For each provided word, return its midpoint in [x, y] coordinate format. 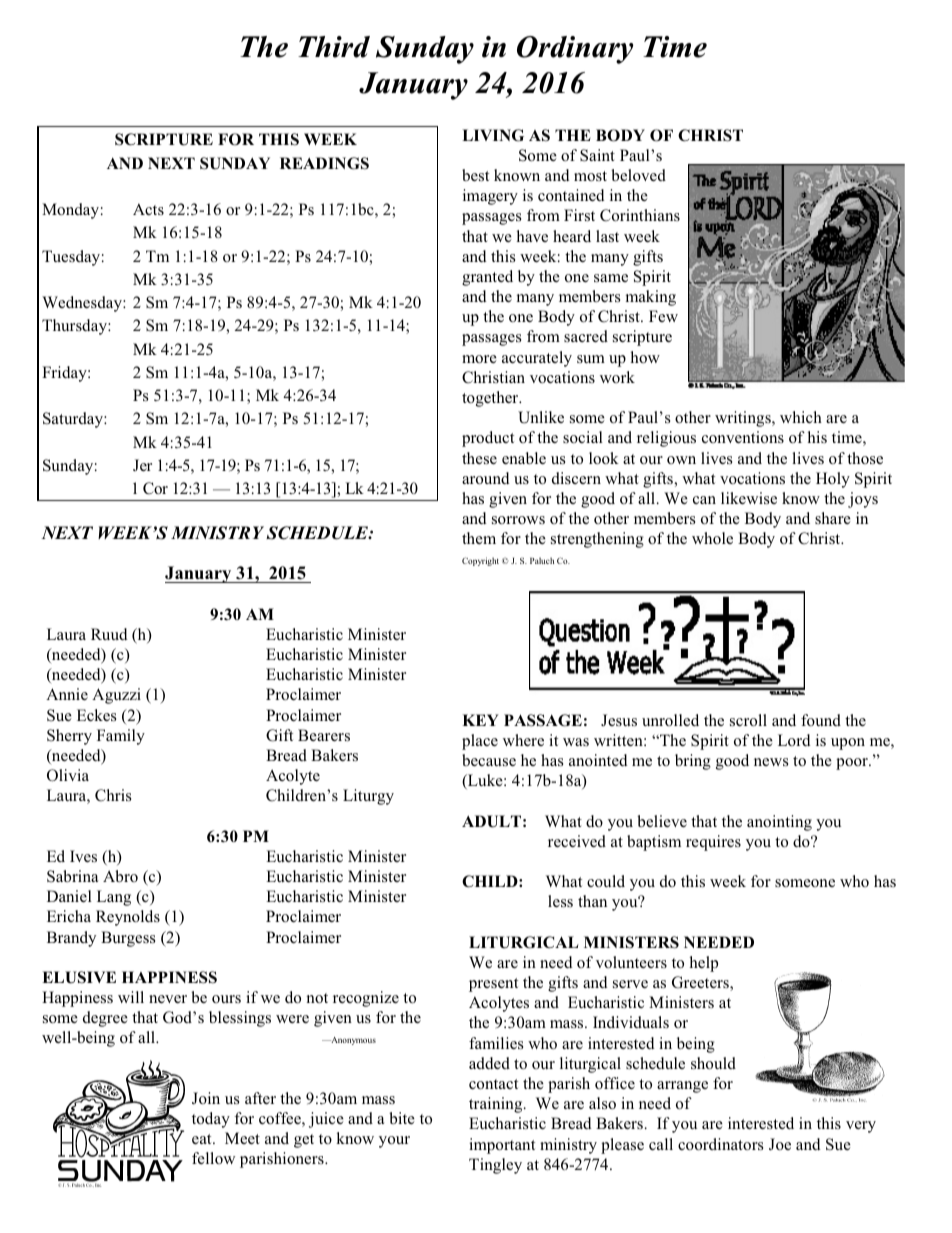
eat [203, 1139]
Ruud [109, 634]
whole [712, 538]
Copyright [480, 561]
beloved [638, 175]
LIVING [493, 135]
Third [334, 47]
